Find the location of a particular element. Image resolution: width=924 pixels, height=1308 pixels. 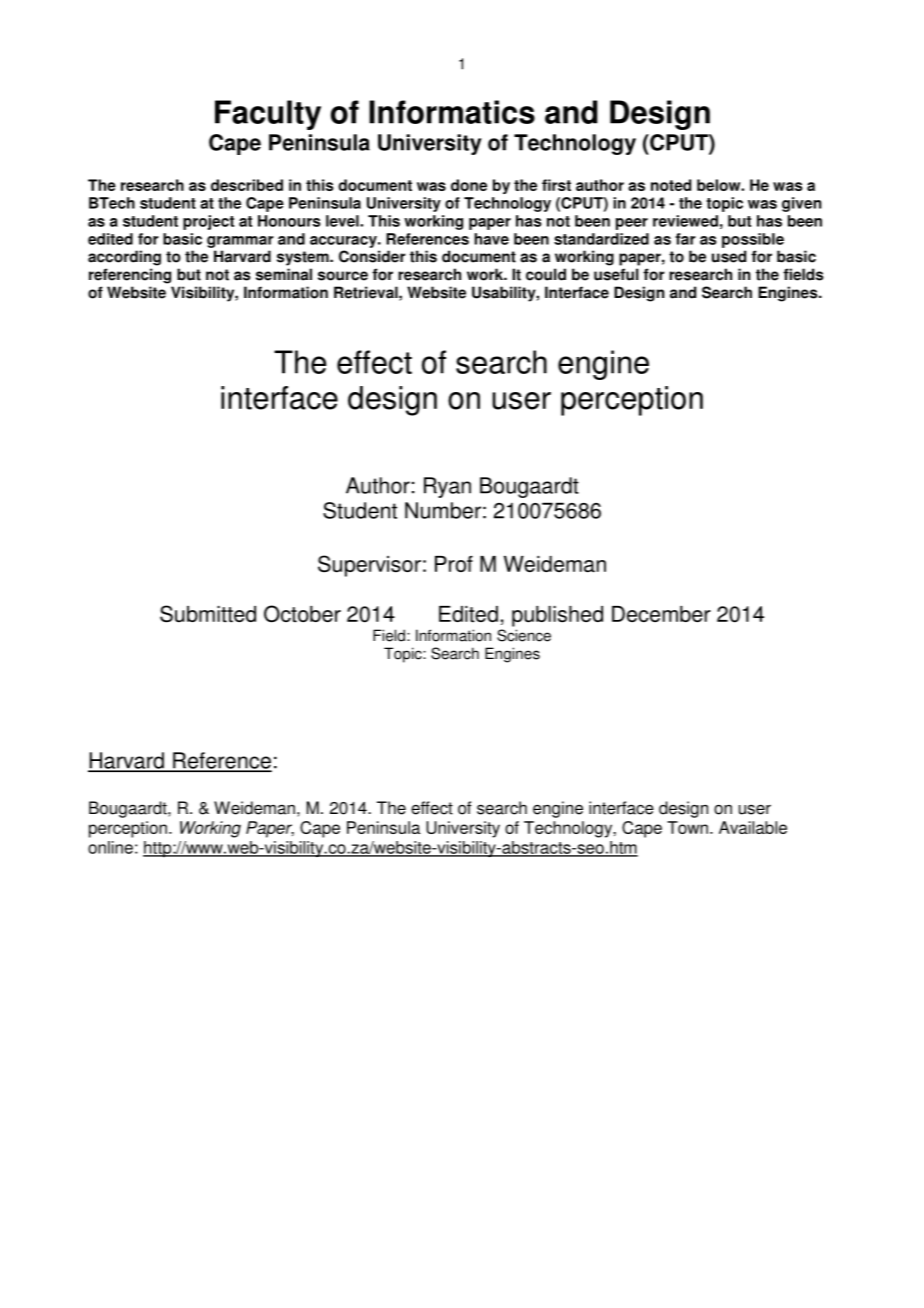

noted is located at coordinates (671, 185).
